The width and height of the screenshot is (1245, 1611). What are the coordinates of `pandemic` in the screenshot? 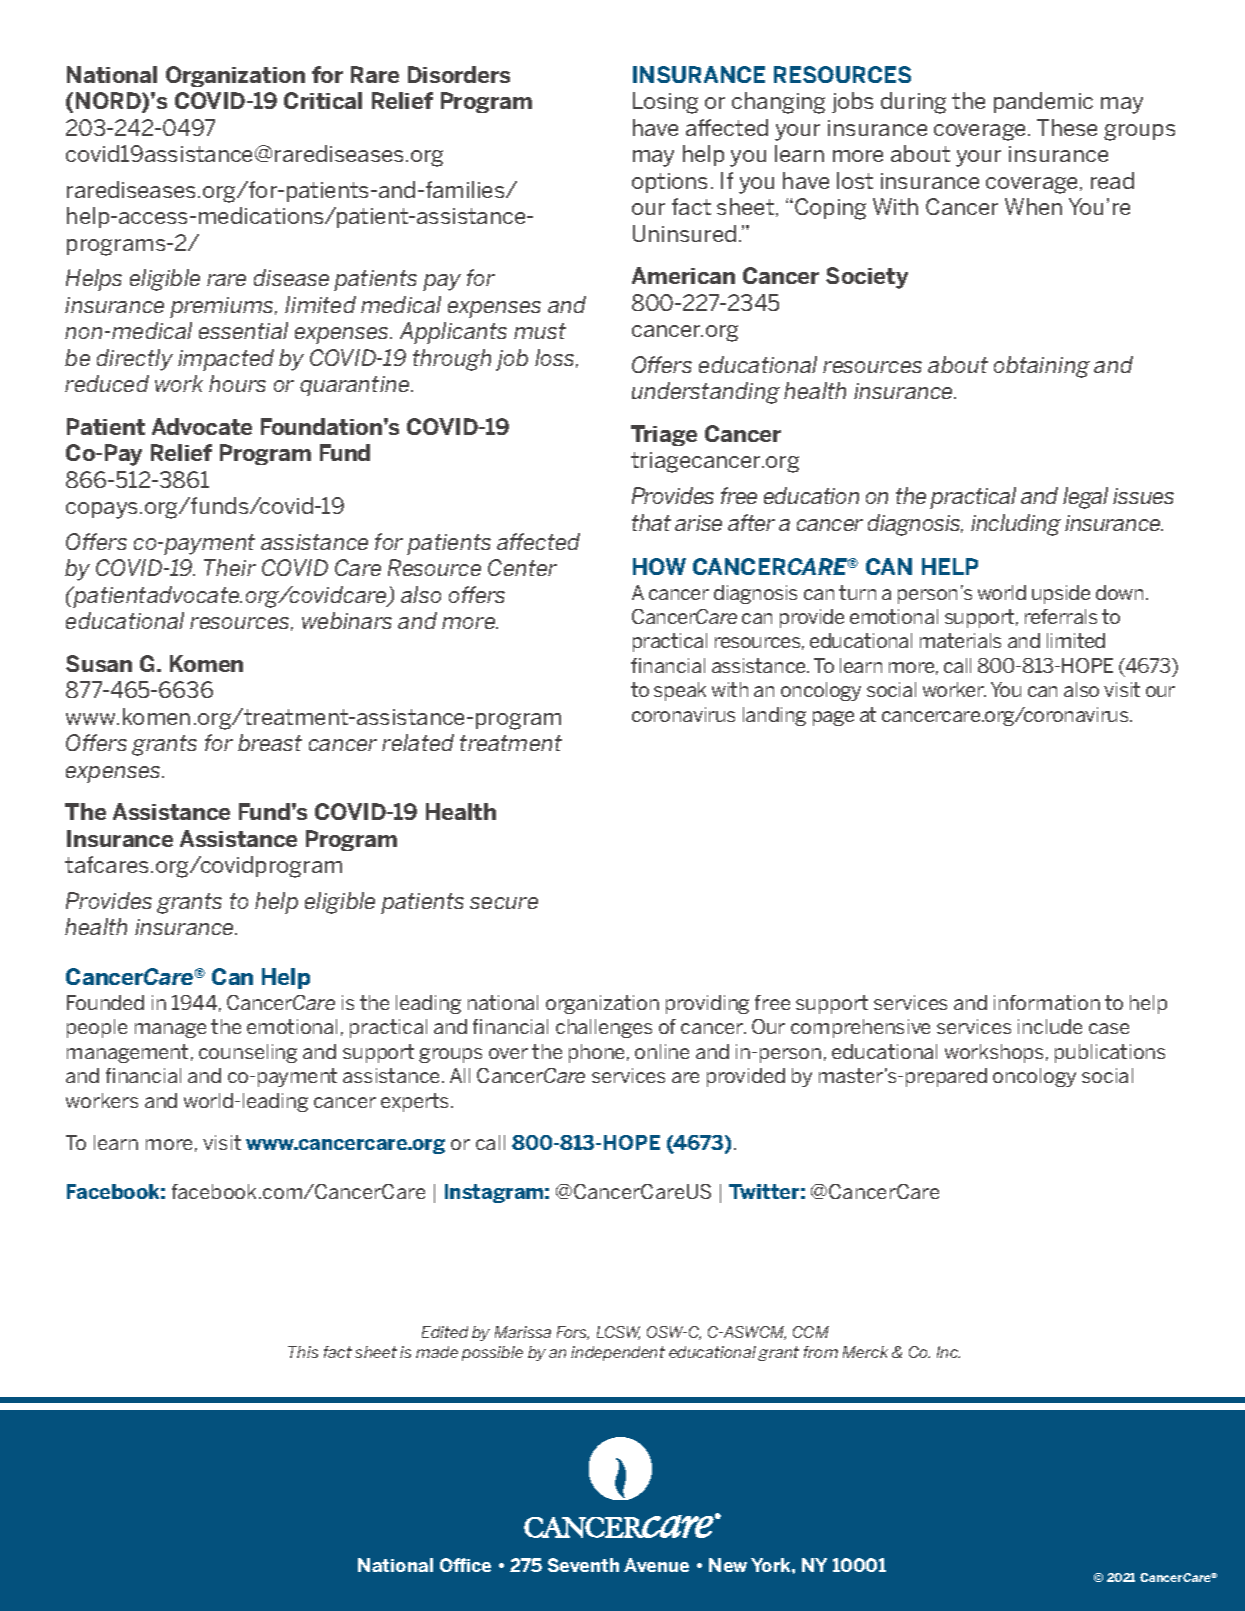 It's located at (1043, 102).
